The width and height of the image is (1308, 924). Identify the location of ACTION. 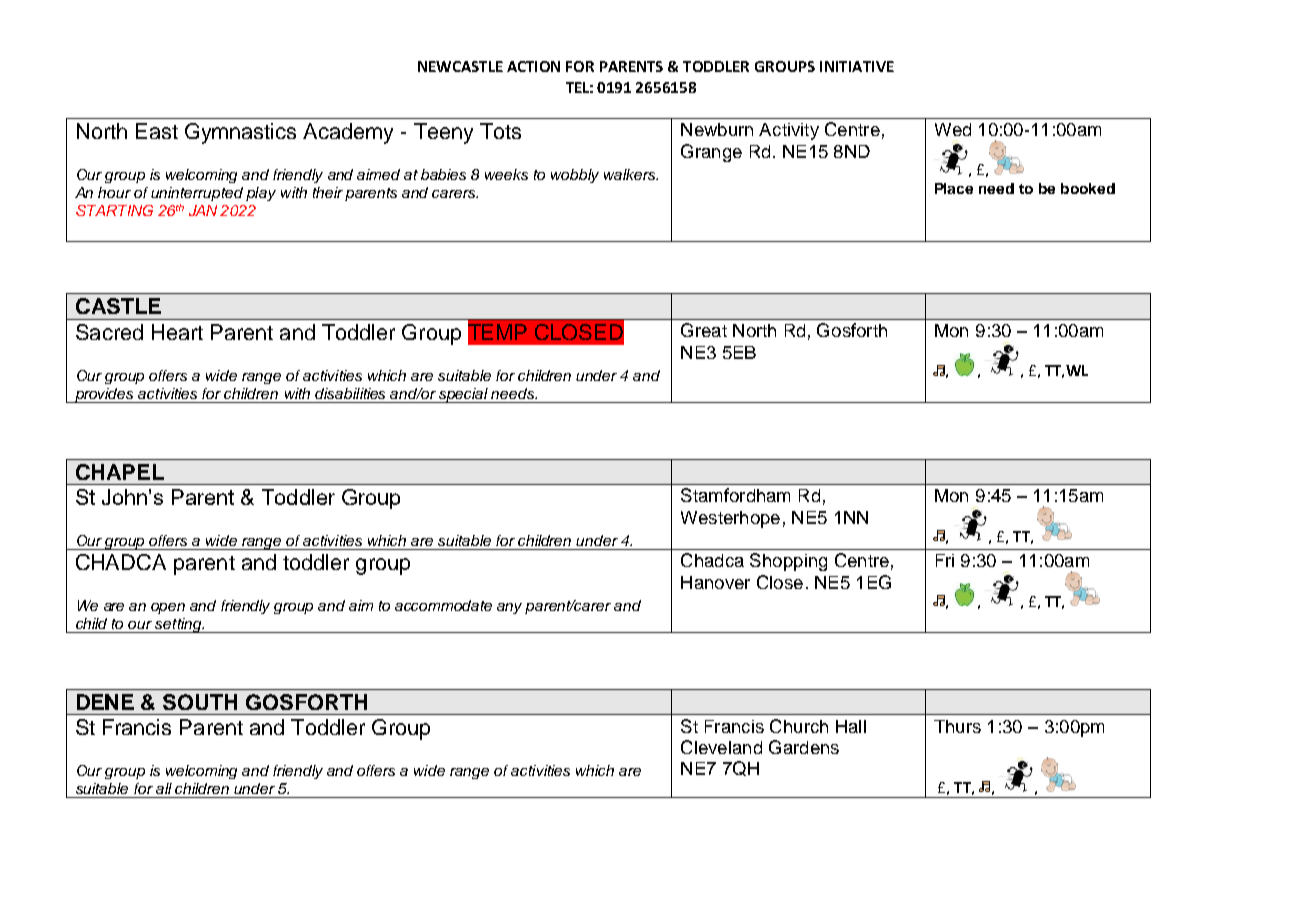
(533, 66).
